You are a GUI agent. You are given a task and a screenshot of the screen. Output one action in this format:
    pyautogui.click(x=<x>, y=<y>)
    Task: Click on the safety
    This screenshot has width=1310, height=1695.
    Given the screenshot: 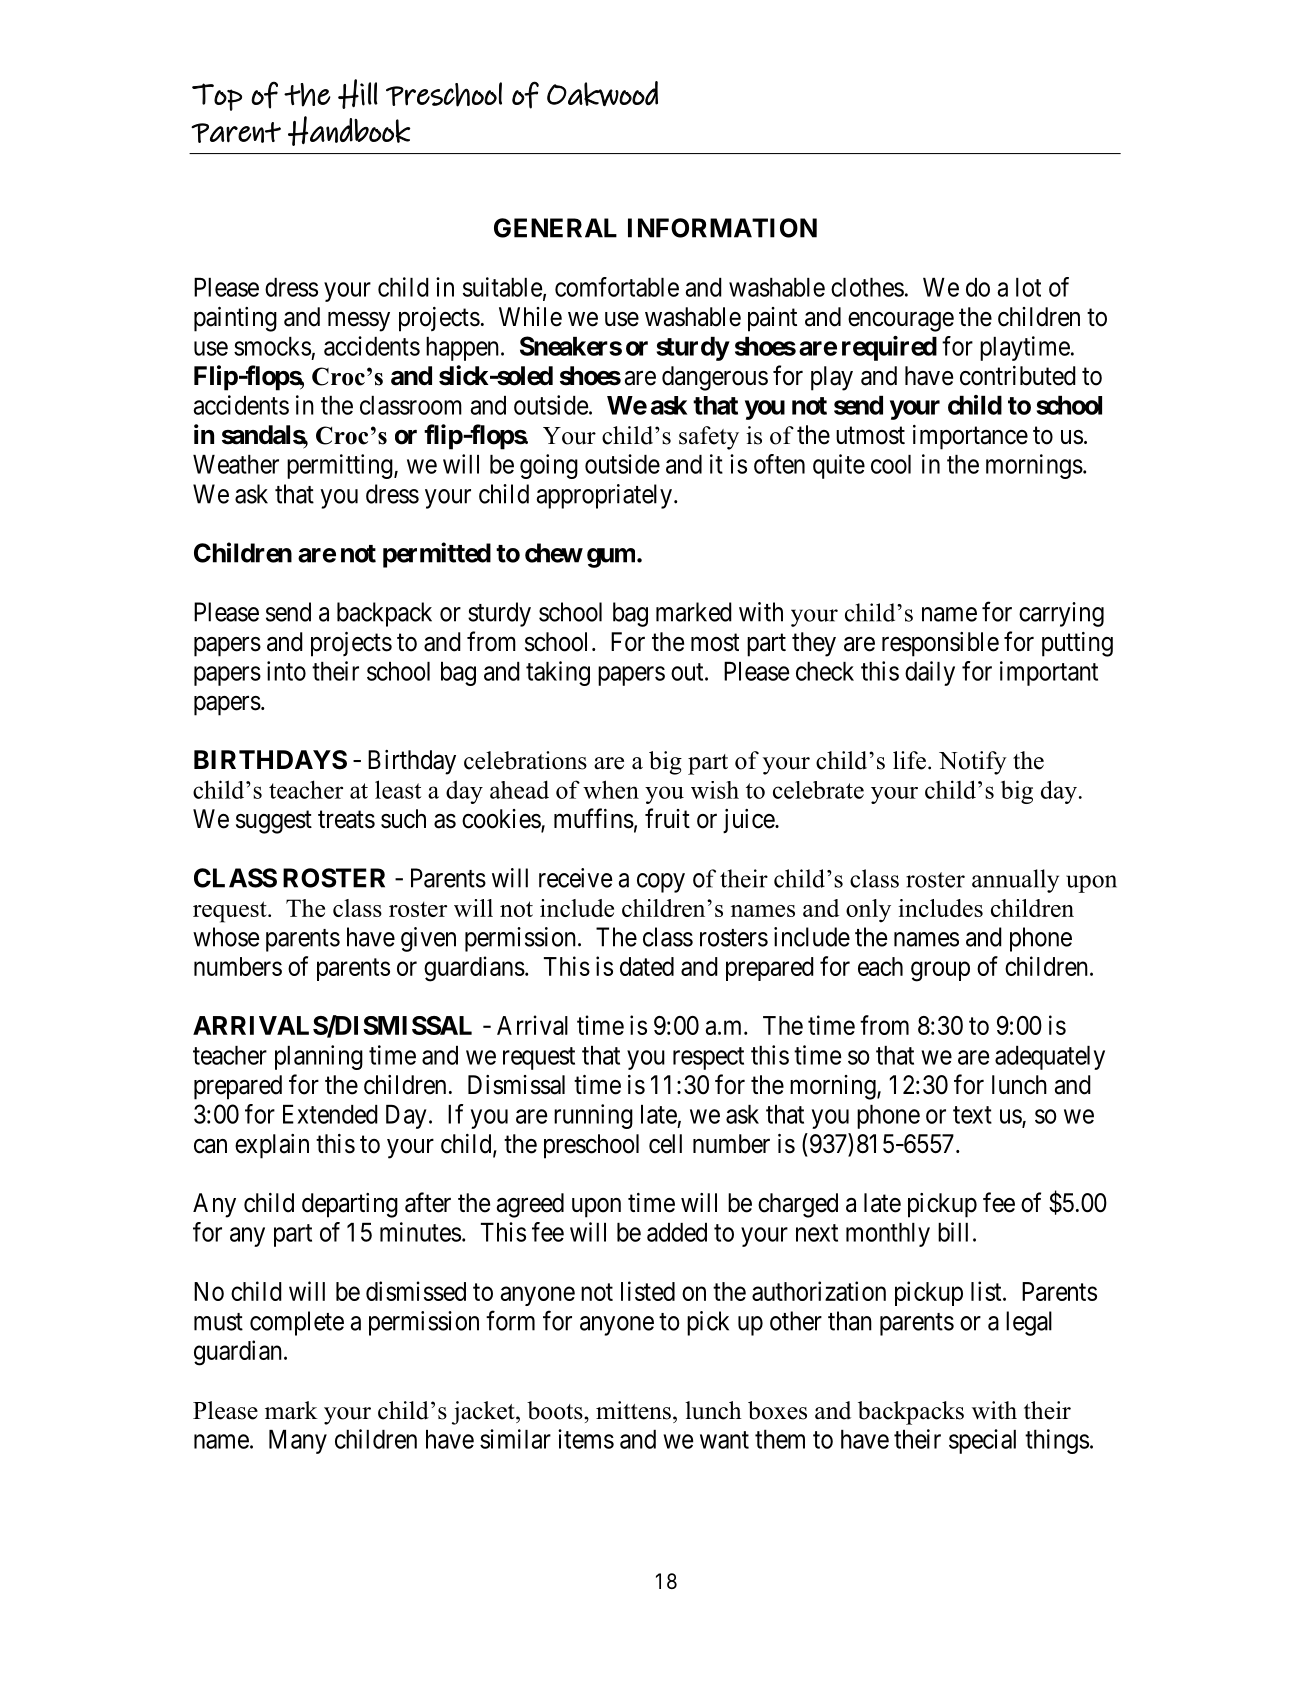 What is the action you would take?
    pyautogui.click(x=709, y=438)
